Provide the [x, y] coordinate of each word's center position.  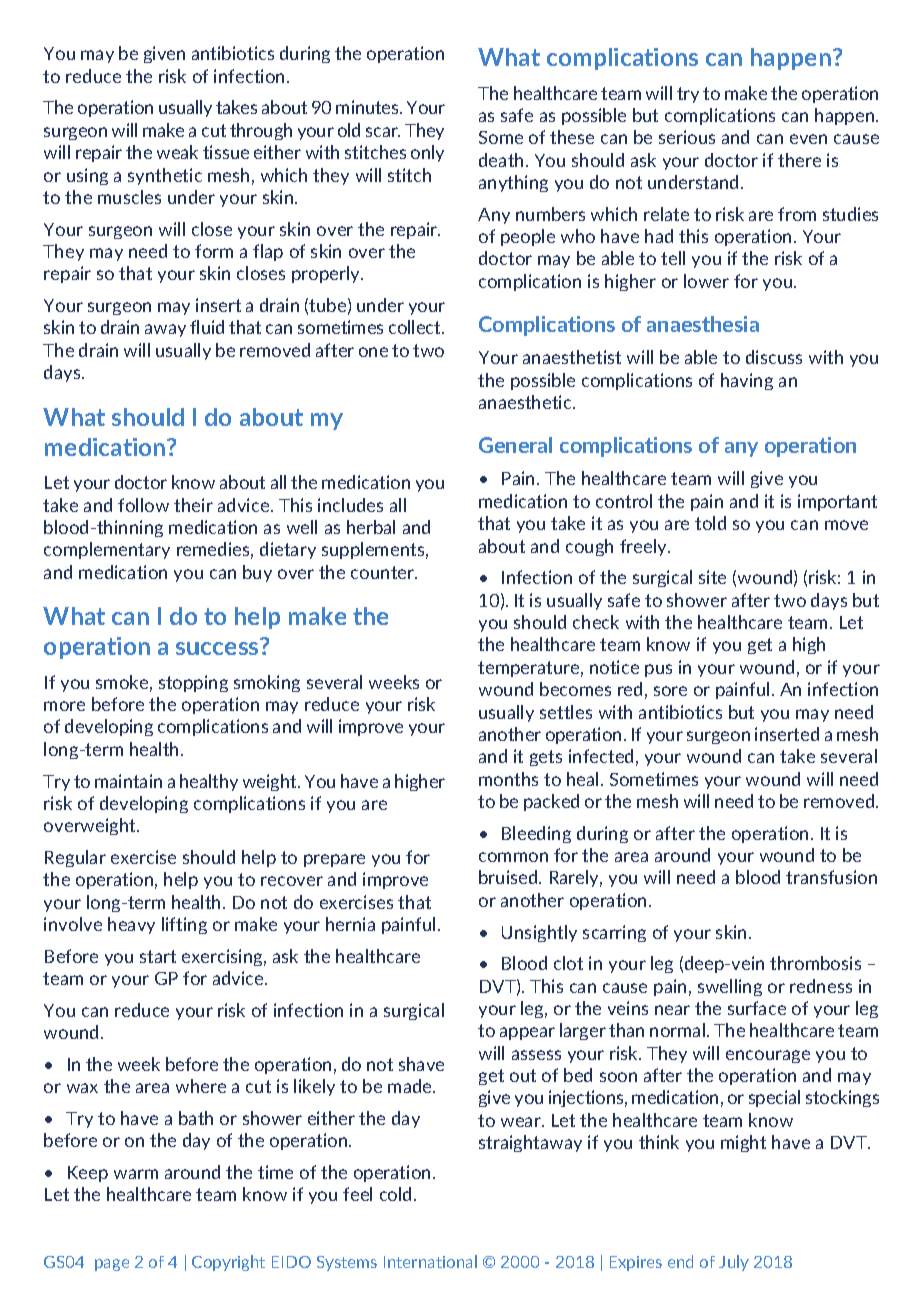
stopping [193, 683]
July [734, 1263]
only [427, 153]
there [799, 160]
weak [177, 152]
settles [566, 712]
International [430, 1261]
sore [670, 691]
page [112, 1265]
